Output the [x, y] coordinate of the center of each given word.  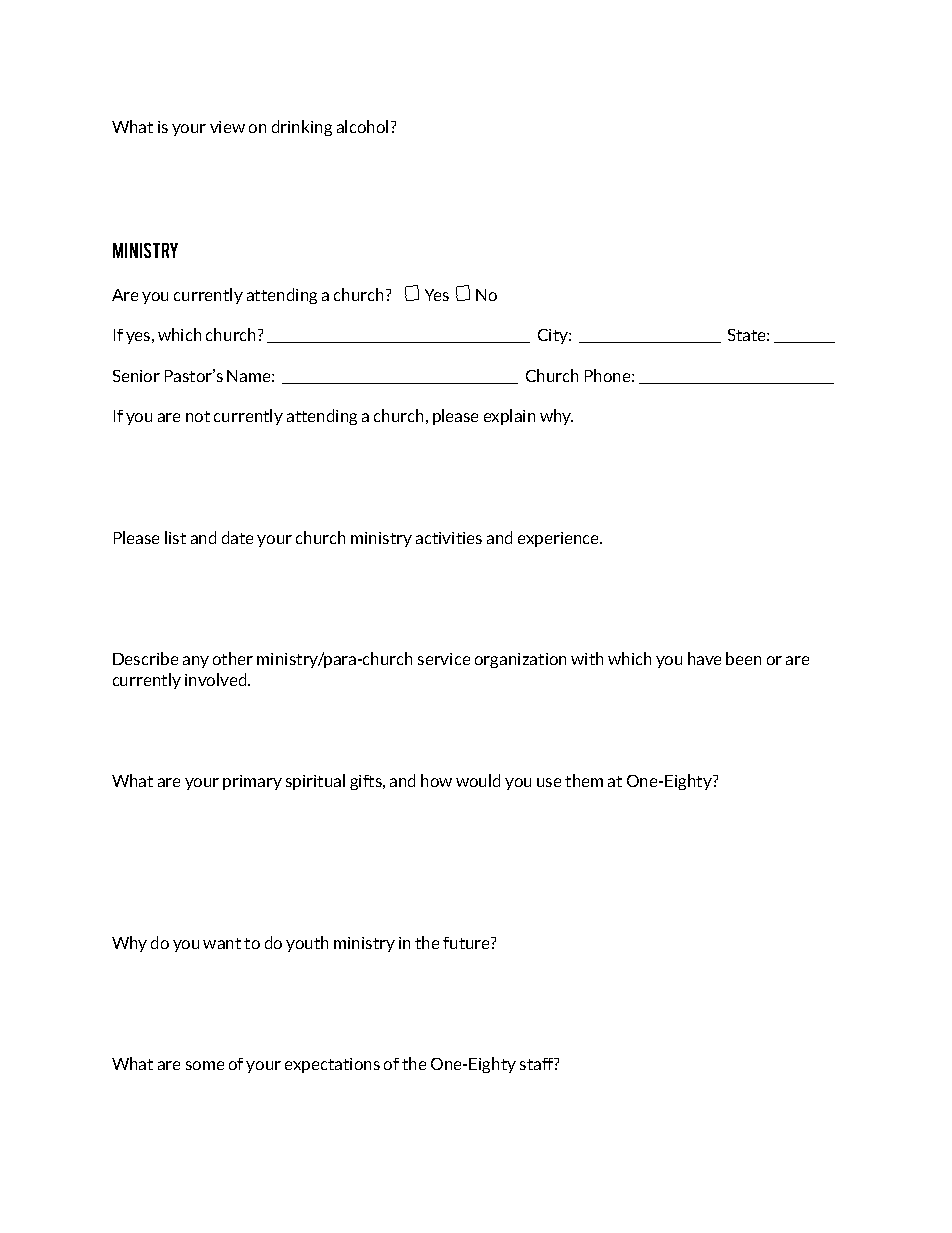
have [704, 658]
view [227, 127]
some [205, 1065]
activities [449, 538]
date [237, 537]
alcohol [362, 126]
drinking [302, 128]
